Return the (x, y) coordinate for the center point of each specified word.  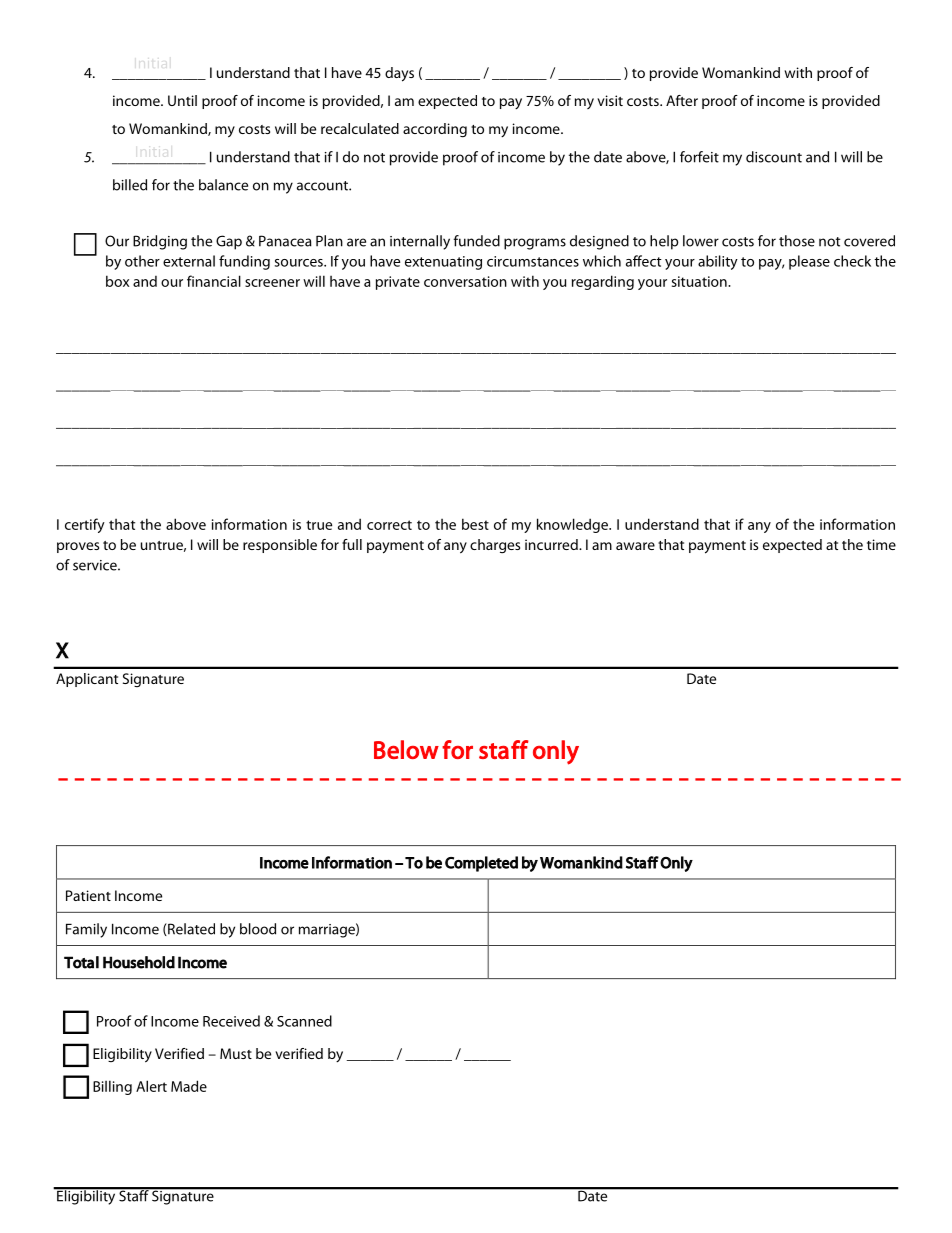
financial (214, 281)
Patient (88, 895)
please (809, 262)
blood (258, 929)
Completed (481, 864)
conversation (465, 281)
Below (406, 749)
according (435, 130)
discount (774, 157)
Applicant (87, 680)
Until (182, 100)
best (475, 524)
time (881, 544)
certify (85, 525)
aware (635, 546)
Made (189, 1086)
